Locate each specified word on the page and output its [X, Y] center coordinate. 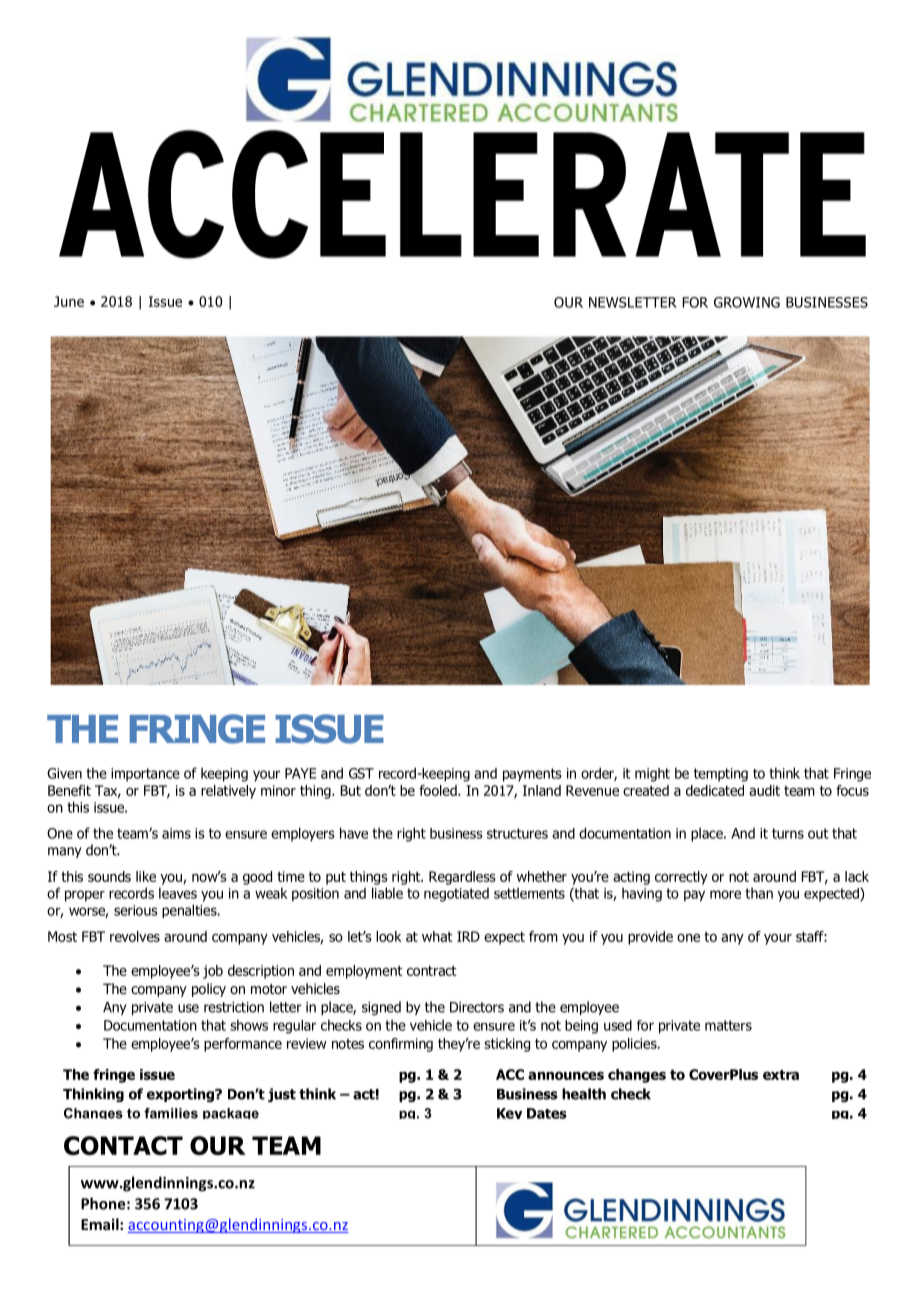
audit [764, 790]
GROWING [747, 302]
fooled [439, 790]
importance [145, 775]
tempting [721, 775]
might [652, 775]
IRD [468, 936]
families [171, 1113]
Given [64, 773]
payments [532, 775]
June [69, 301]
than [759, 893]
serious [136, 910]
